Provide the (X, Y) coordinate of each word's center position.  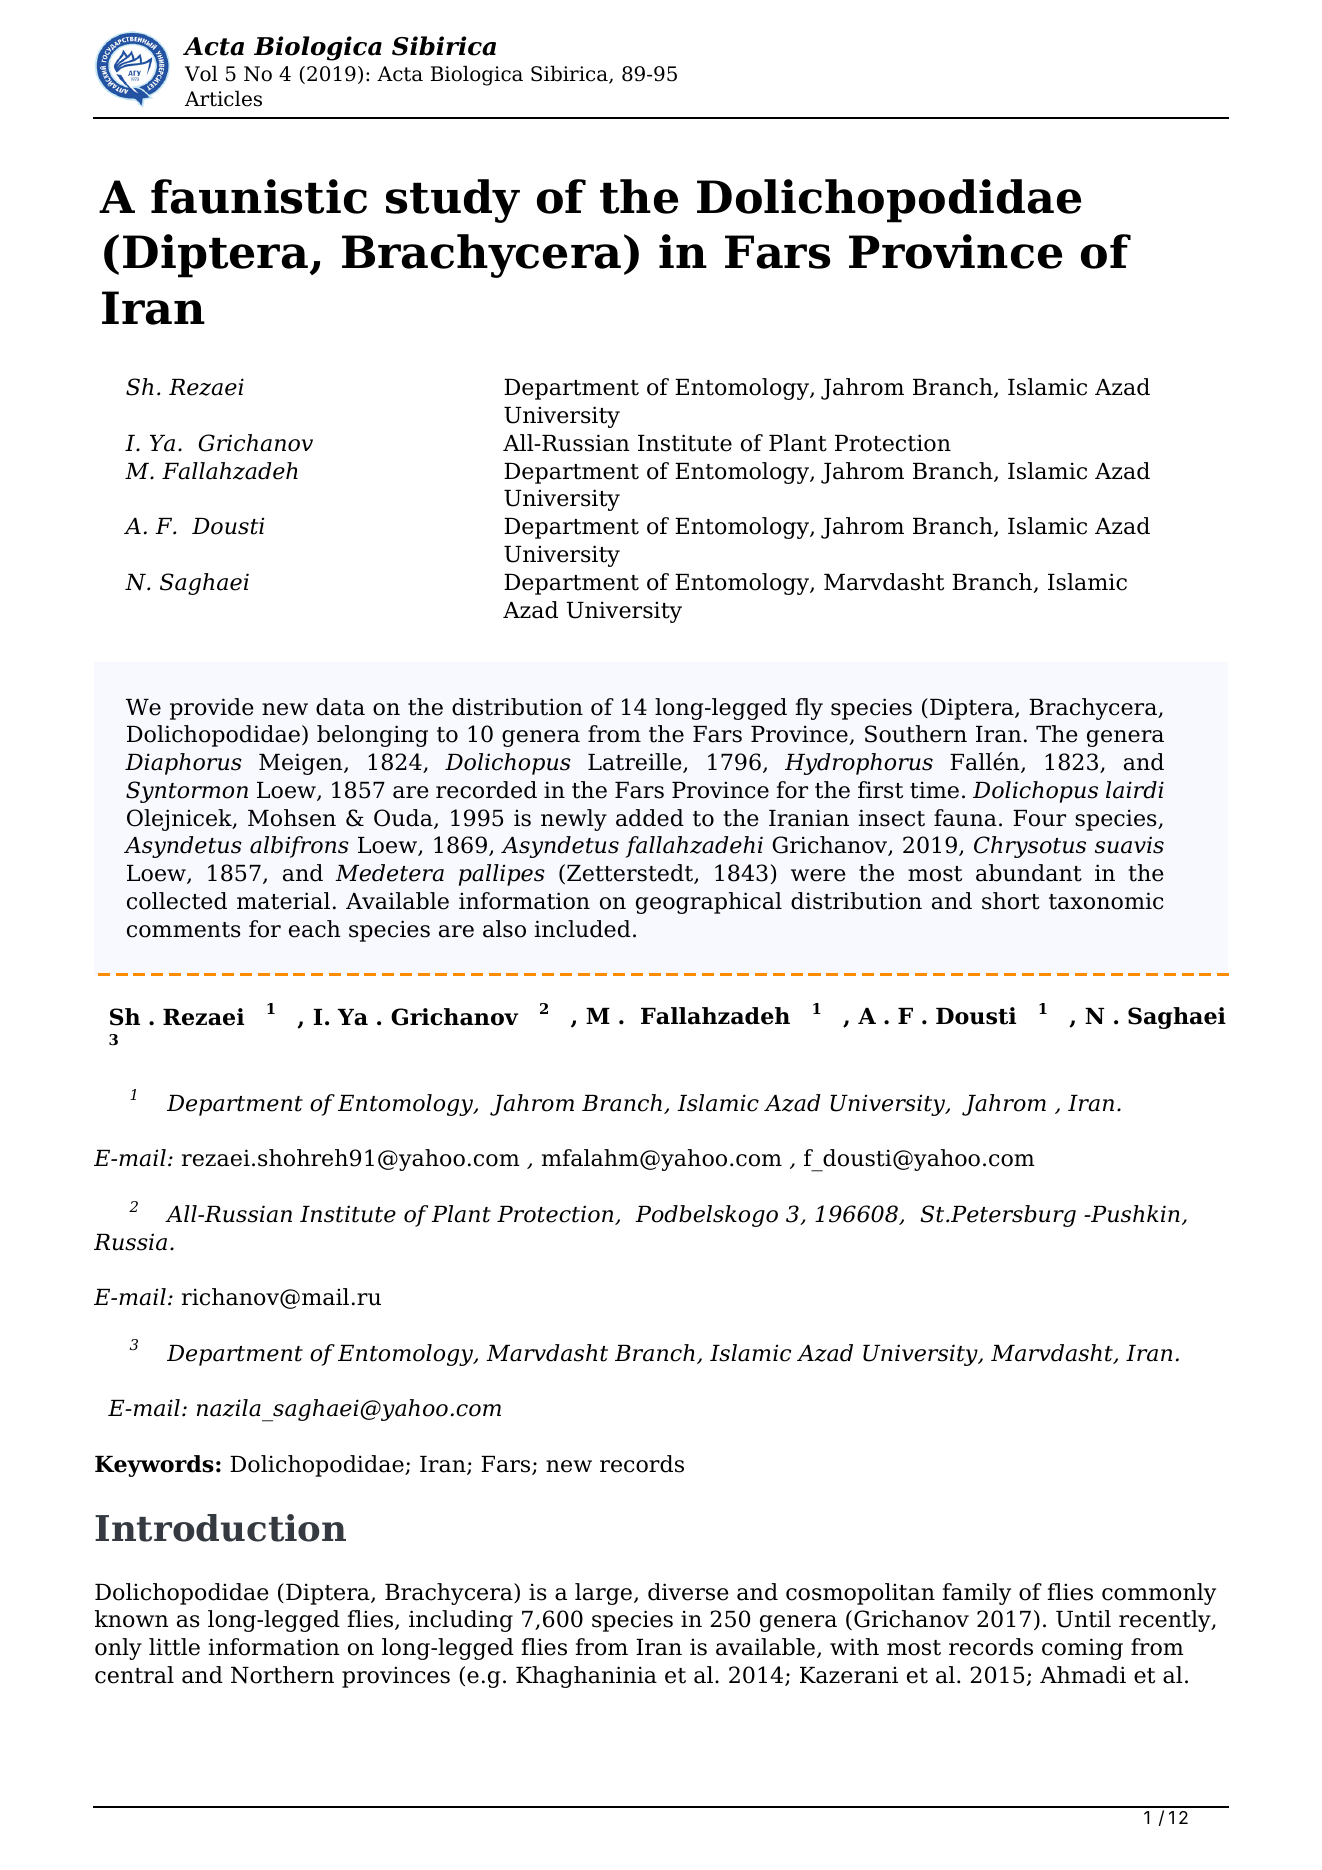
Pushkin (1134, 1214)
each (314, 929)
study (453, 201)
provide (212, 709)
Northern (282, 1675)
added (650, 818)
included (582, 929)
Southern (916, 734)
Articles (223, 98)
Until (1083, 1619)
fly (809, 709)
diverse (688, 1592)
